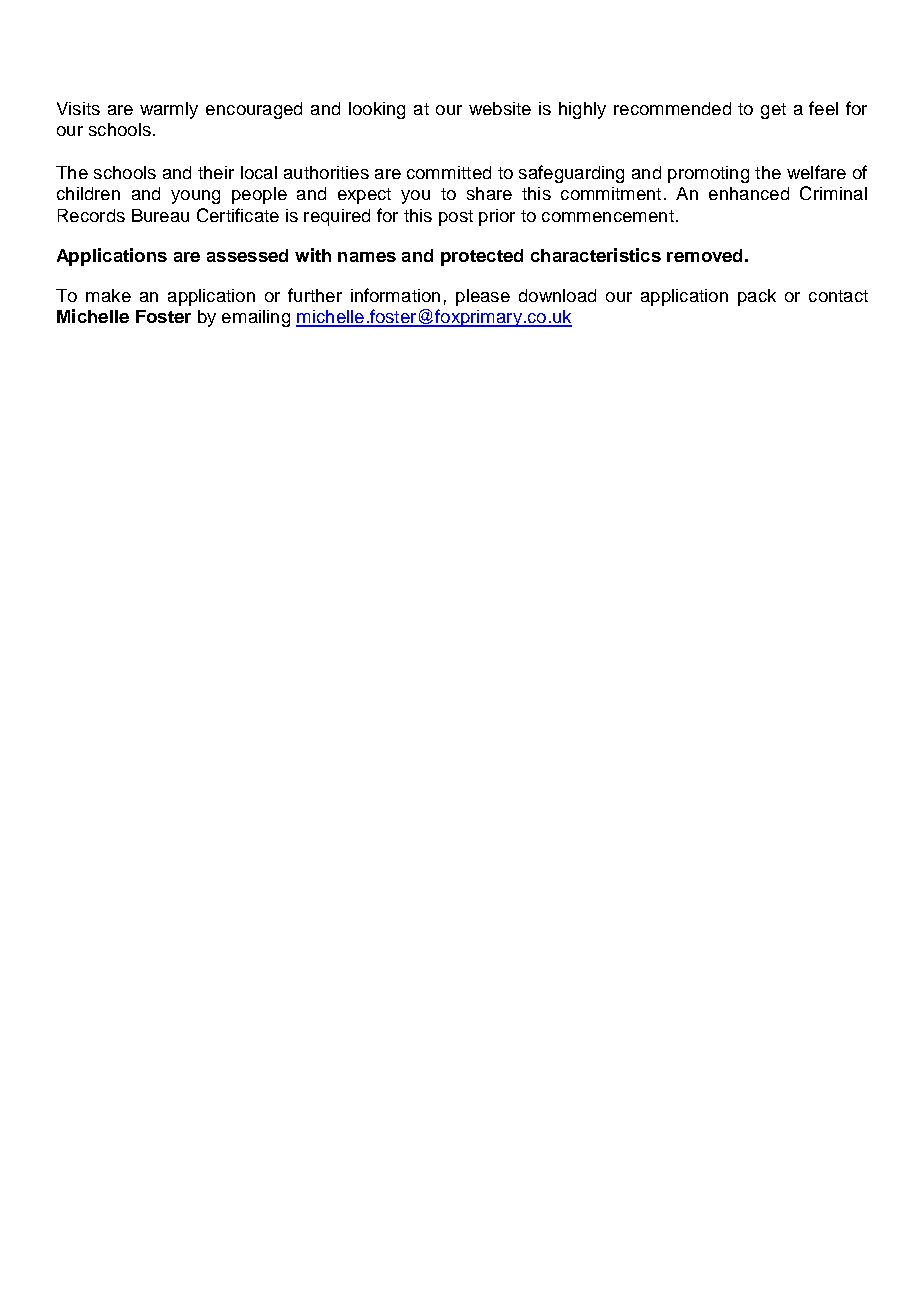 This screenshot has height=1308, width=924. What do you see at coordinates (757, 297) in the screenshot?
I see `pack` at bounding box center [757, 297].
